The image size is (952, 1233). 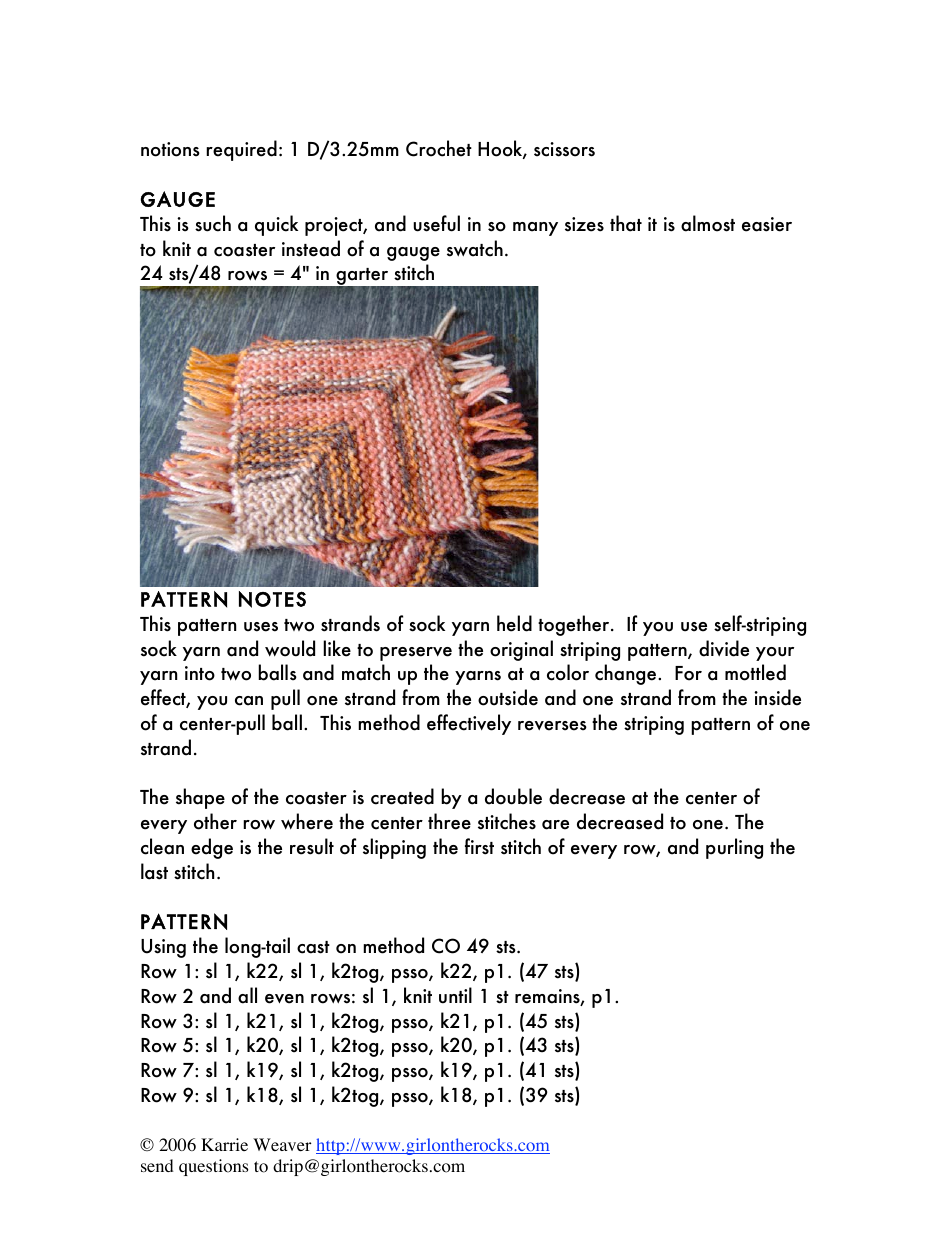 I want to click on double, so click(x=513, y=796).
